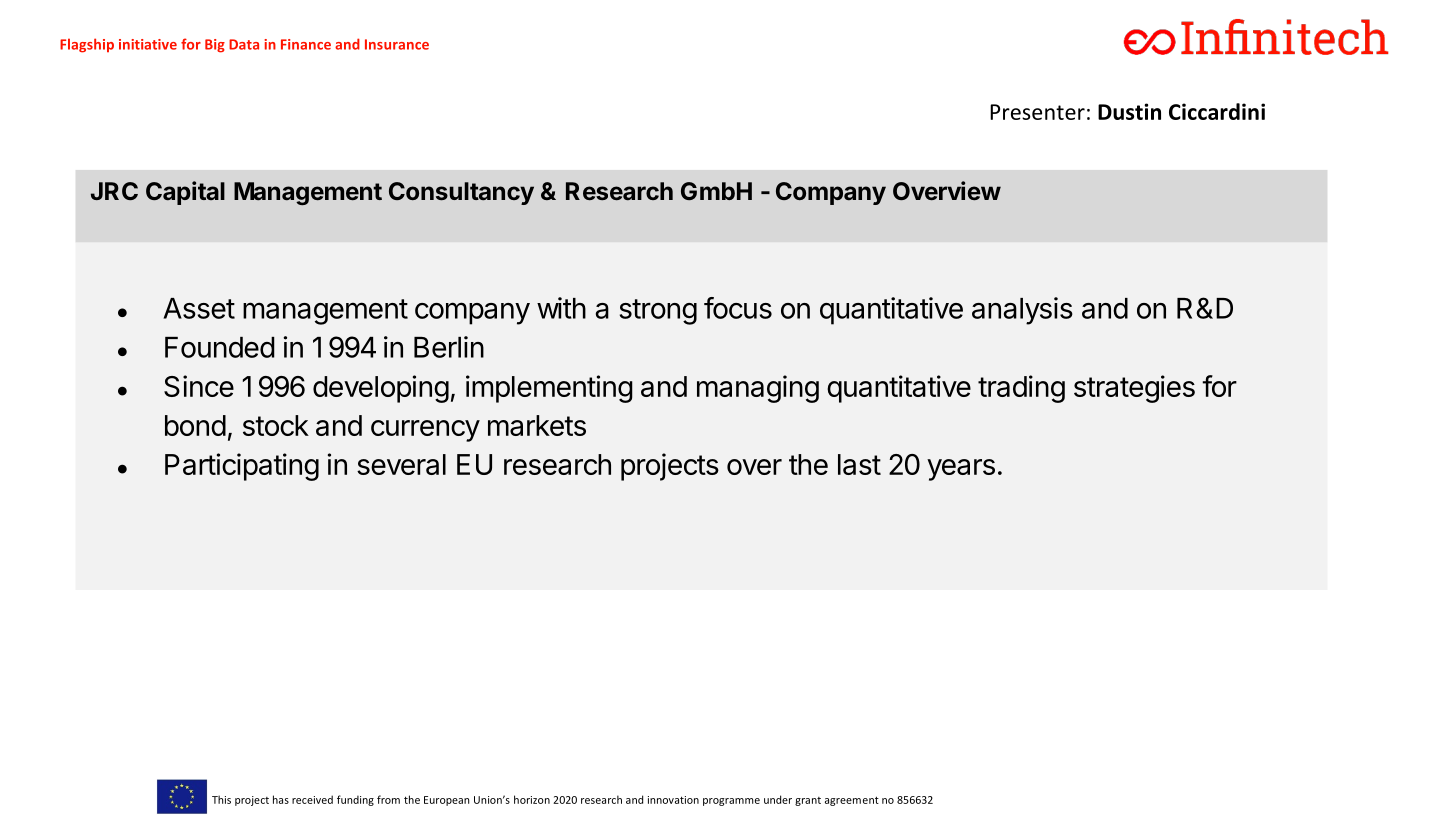 The width and height of the screenshot is (1456, 819). What do you see at coordinates (1037, 112) in the screenshot?
I see `Presenter` at bounding box center [1037, 112].
